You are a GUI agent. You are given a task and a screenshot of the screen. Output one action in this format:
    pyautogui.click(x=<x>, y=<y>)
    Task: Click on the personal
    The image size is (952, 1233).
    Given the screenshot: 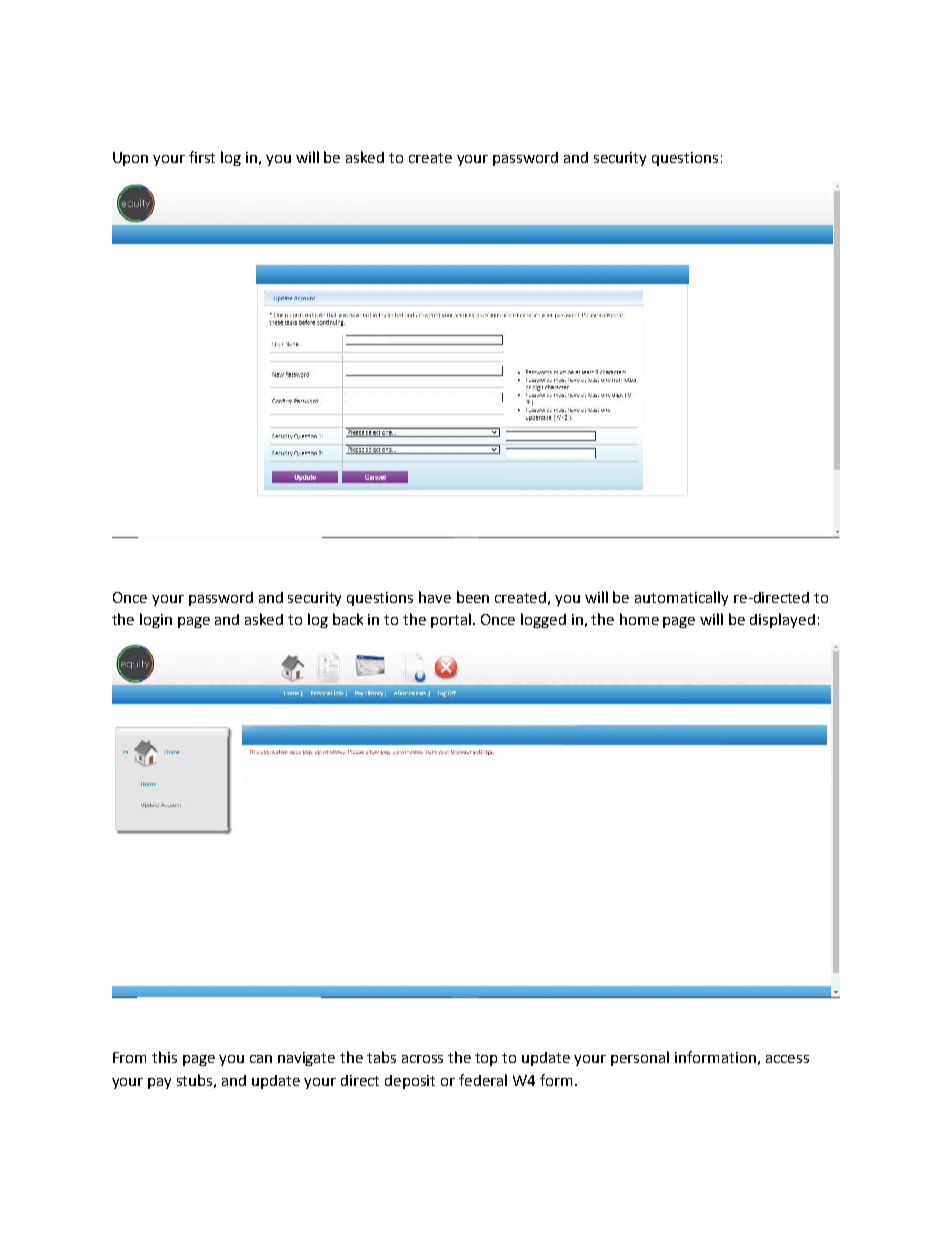 What is the action you would take?
    pyautogui.click(x=640, y=1058)
